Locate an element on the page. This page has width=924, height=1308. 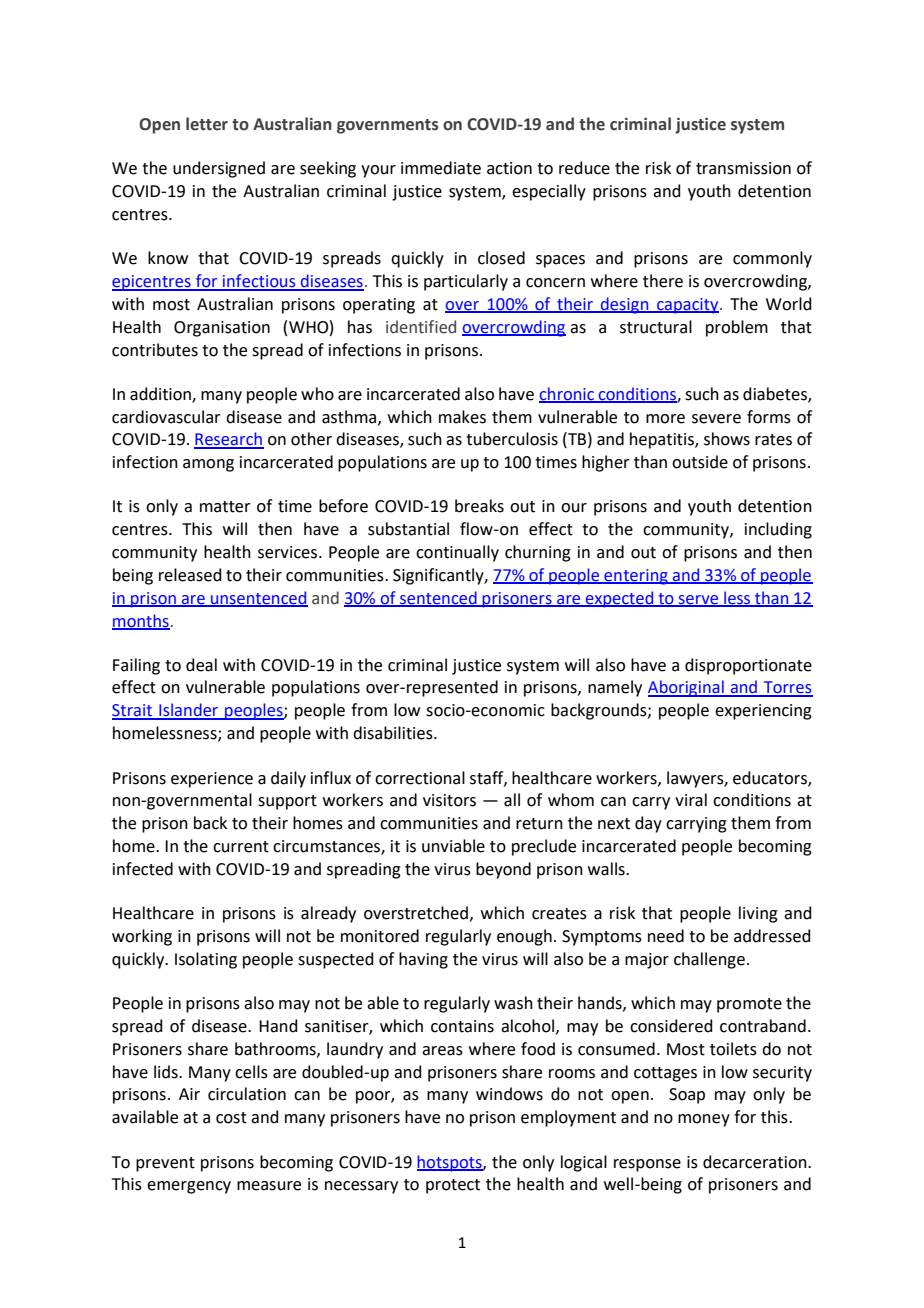
transmission is located at coordinates (743, 168).
